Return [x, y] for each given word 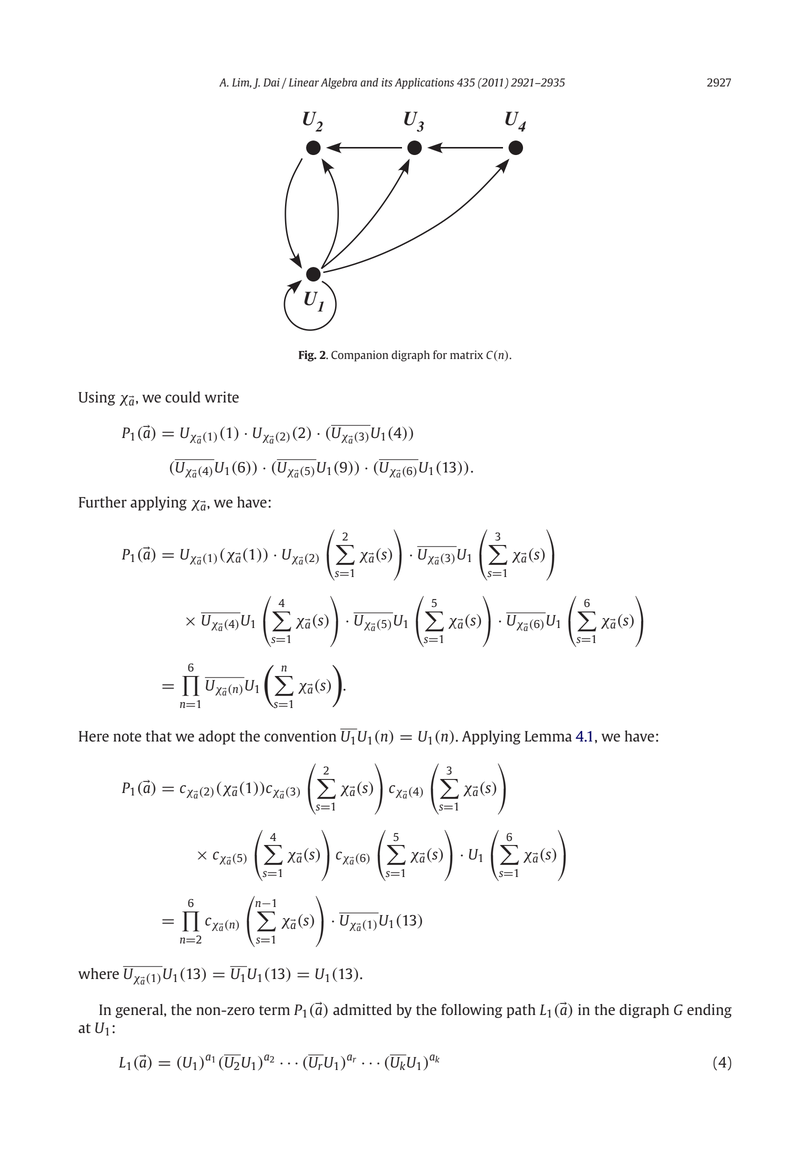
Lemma [548, 736]
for [440, 354]
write [222, 397]
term [274, 1010]
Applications [424, 83]
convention [300, 736]
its [387, 82]
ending [709, 1011]
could [182, 397]
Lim [242, 83]
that [159, 736]
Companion [359, 356]
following [471, 1011]
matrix [466, 354]
